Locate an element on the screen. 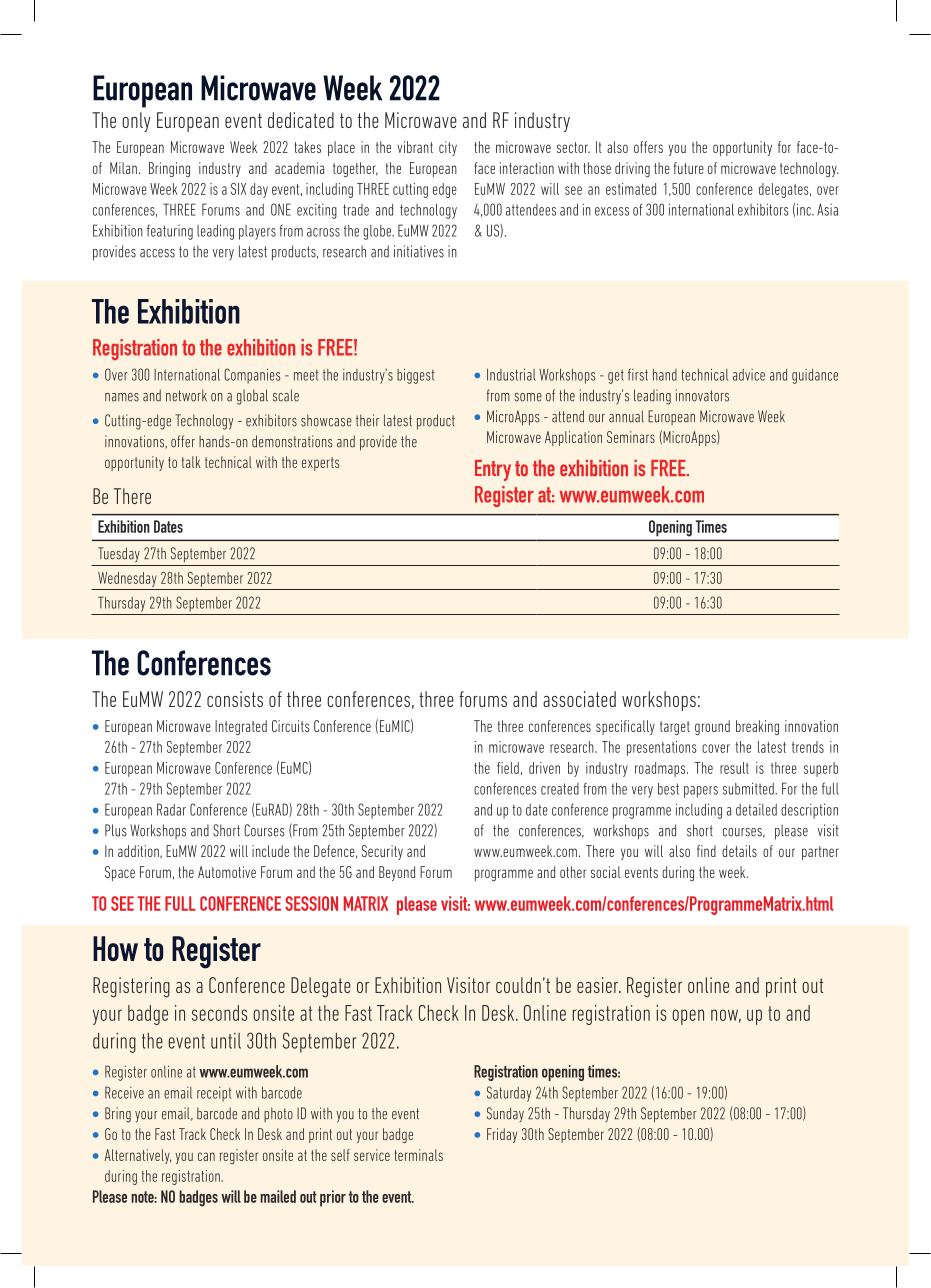 This screenshot has height=1288, width=931. city is located at coordinates (448, 148).
